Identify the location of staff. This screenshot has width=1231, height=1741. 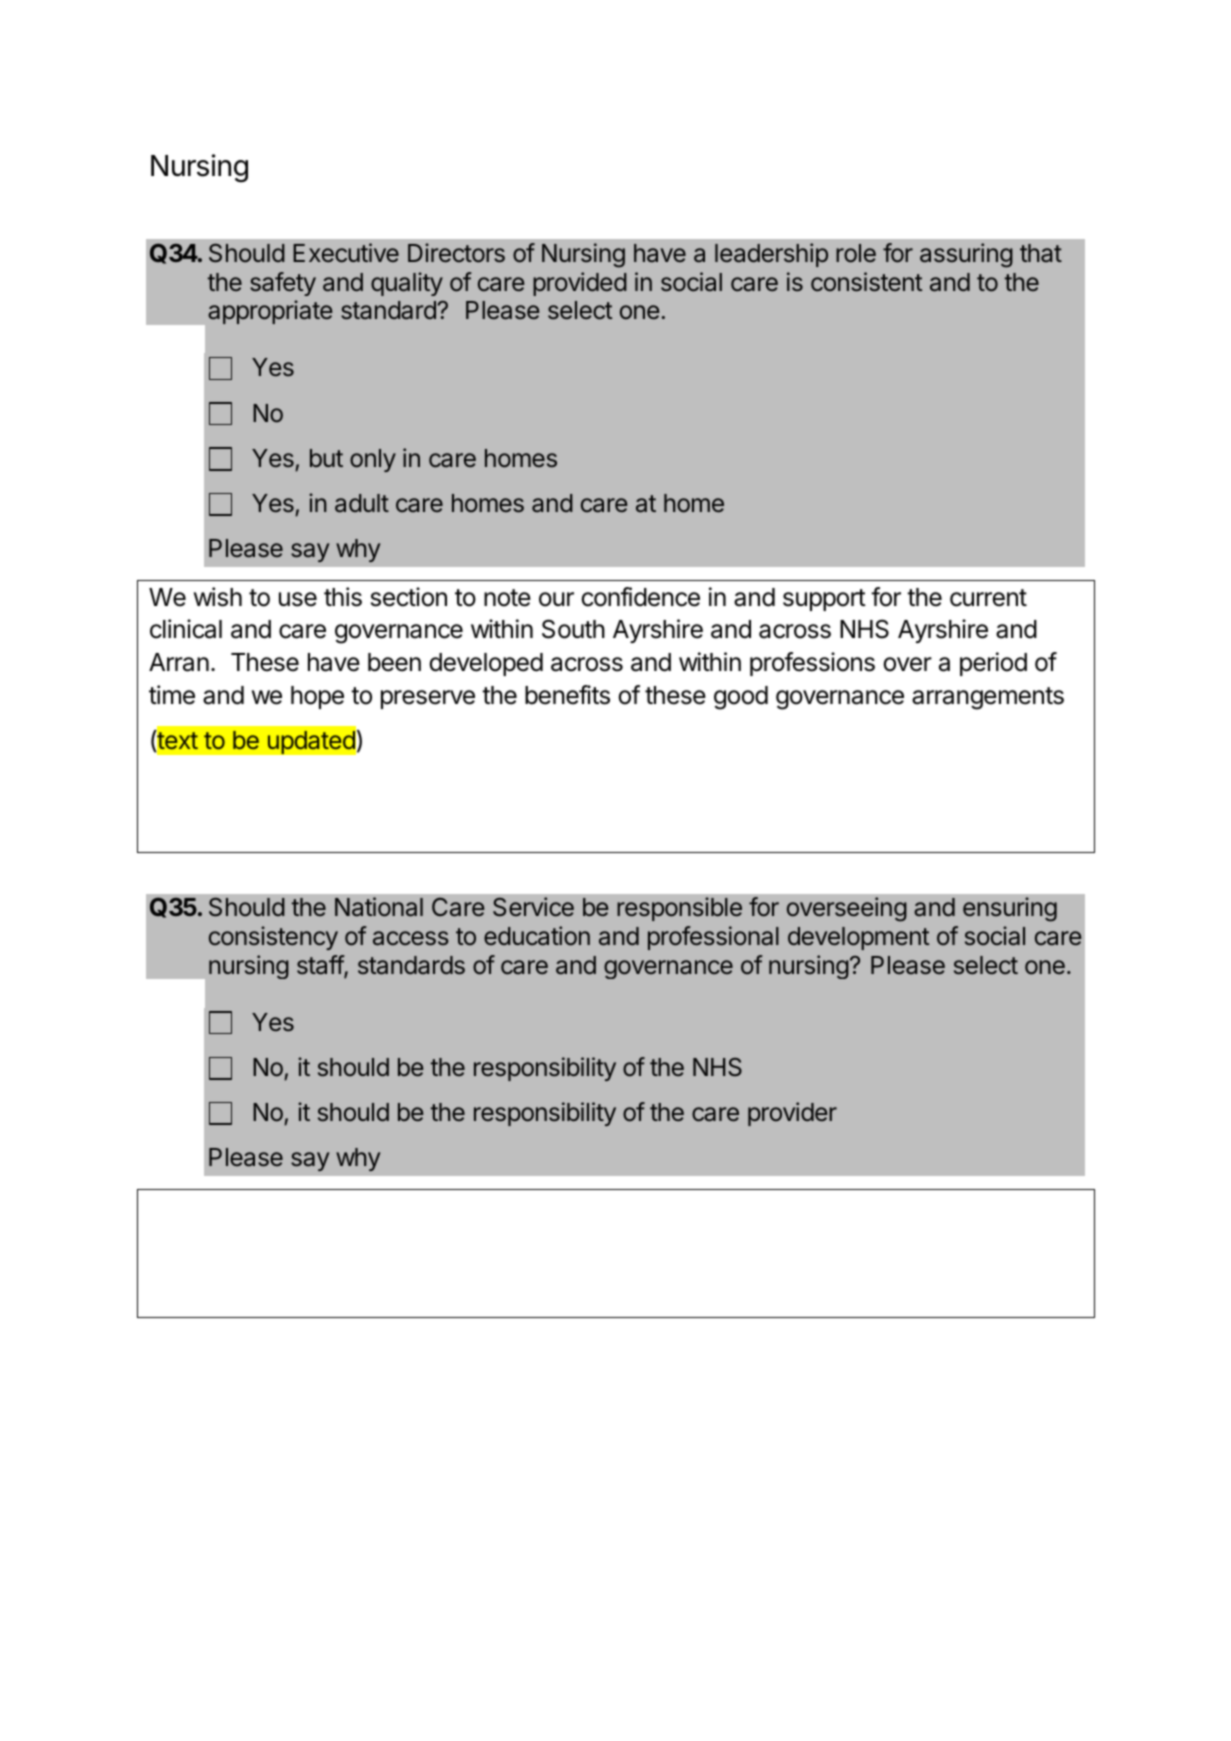
(321, 966).
